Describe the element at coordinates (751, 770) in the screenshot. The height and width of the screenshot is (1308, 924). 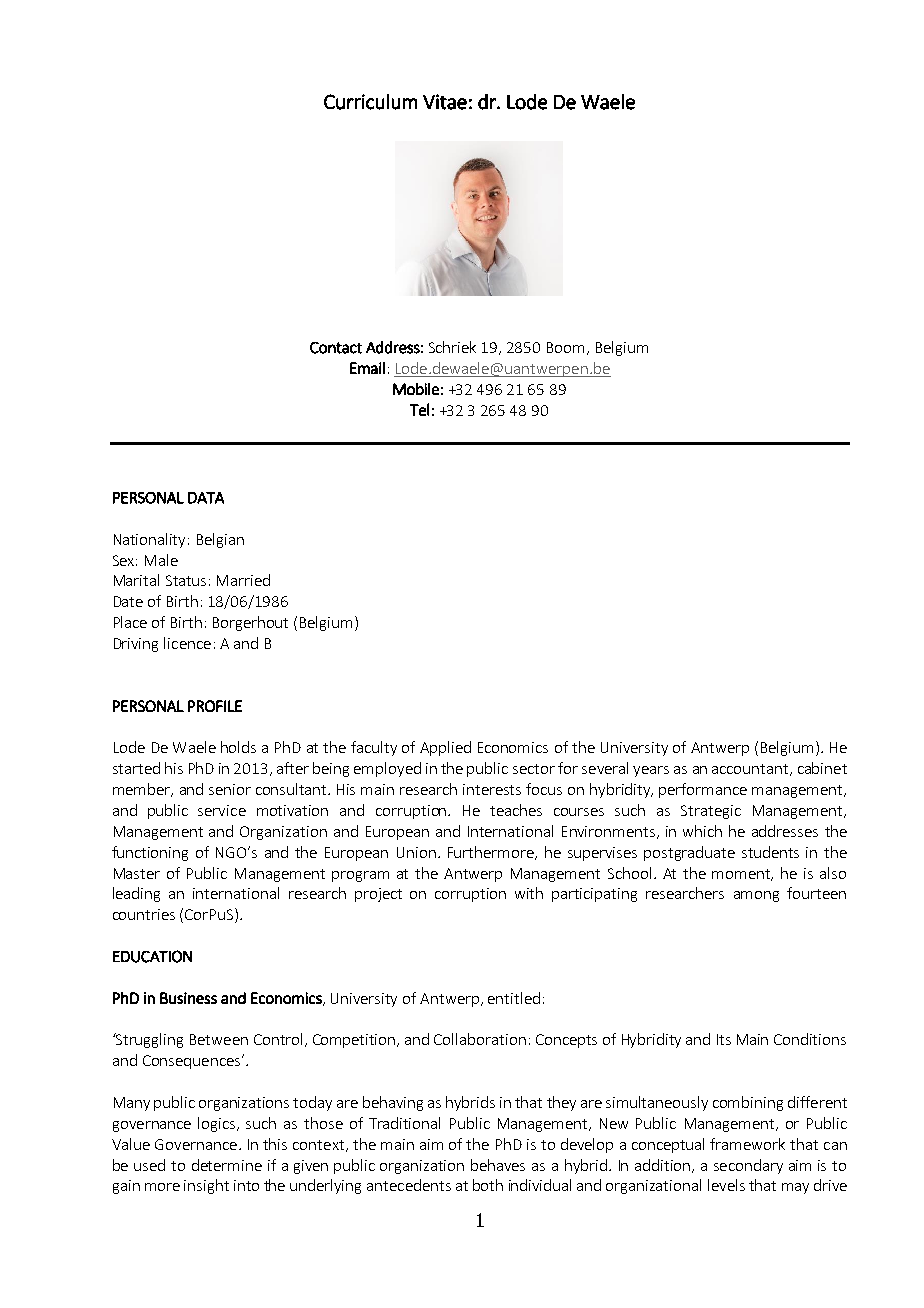
I see `accountant` at that location.
